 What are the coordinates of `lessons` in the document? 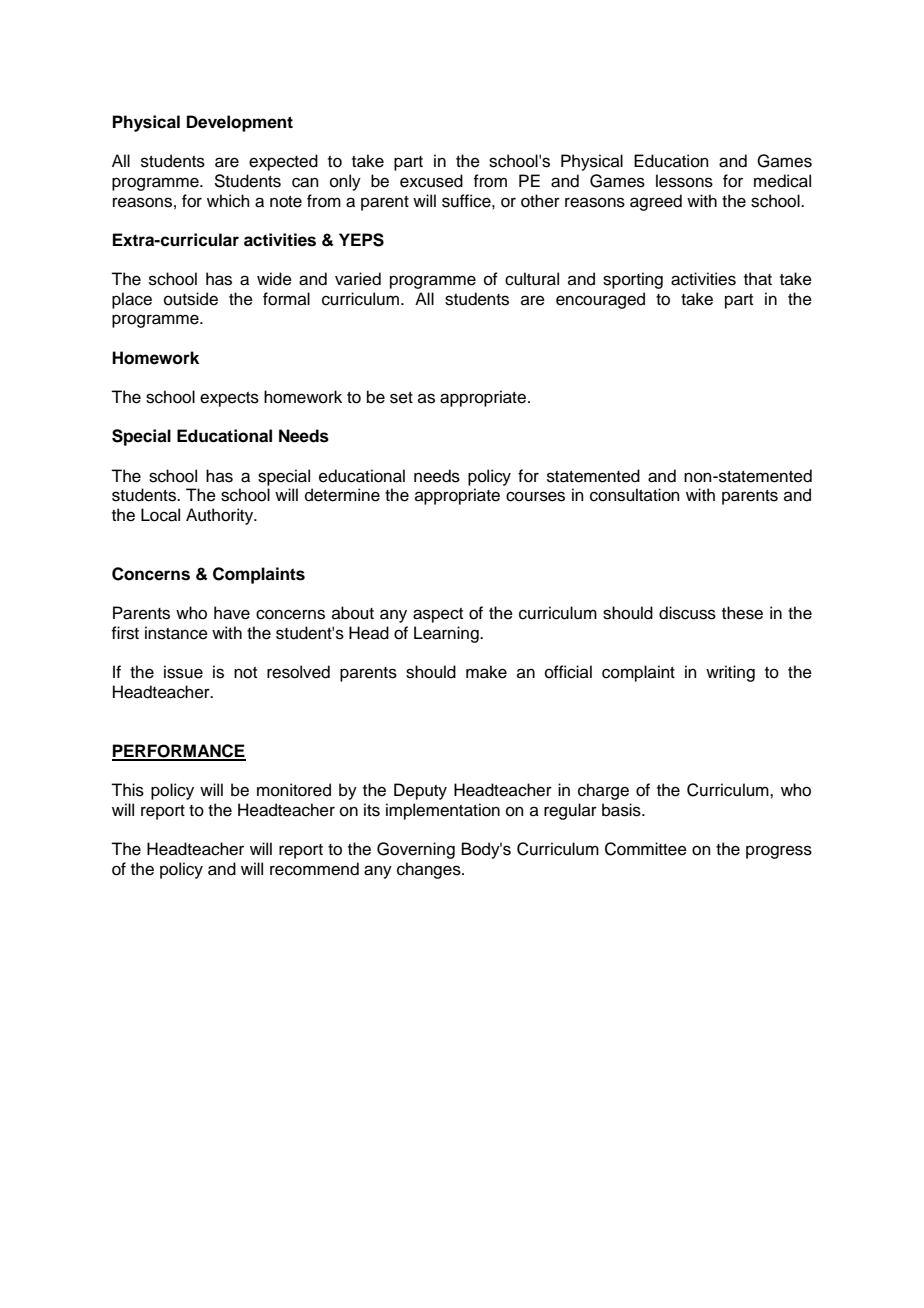 It's located at (684, 181).
